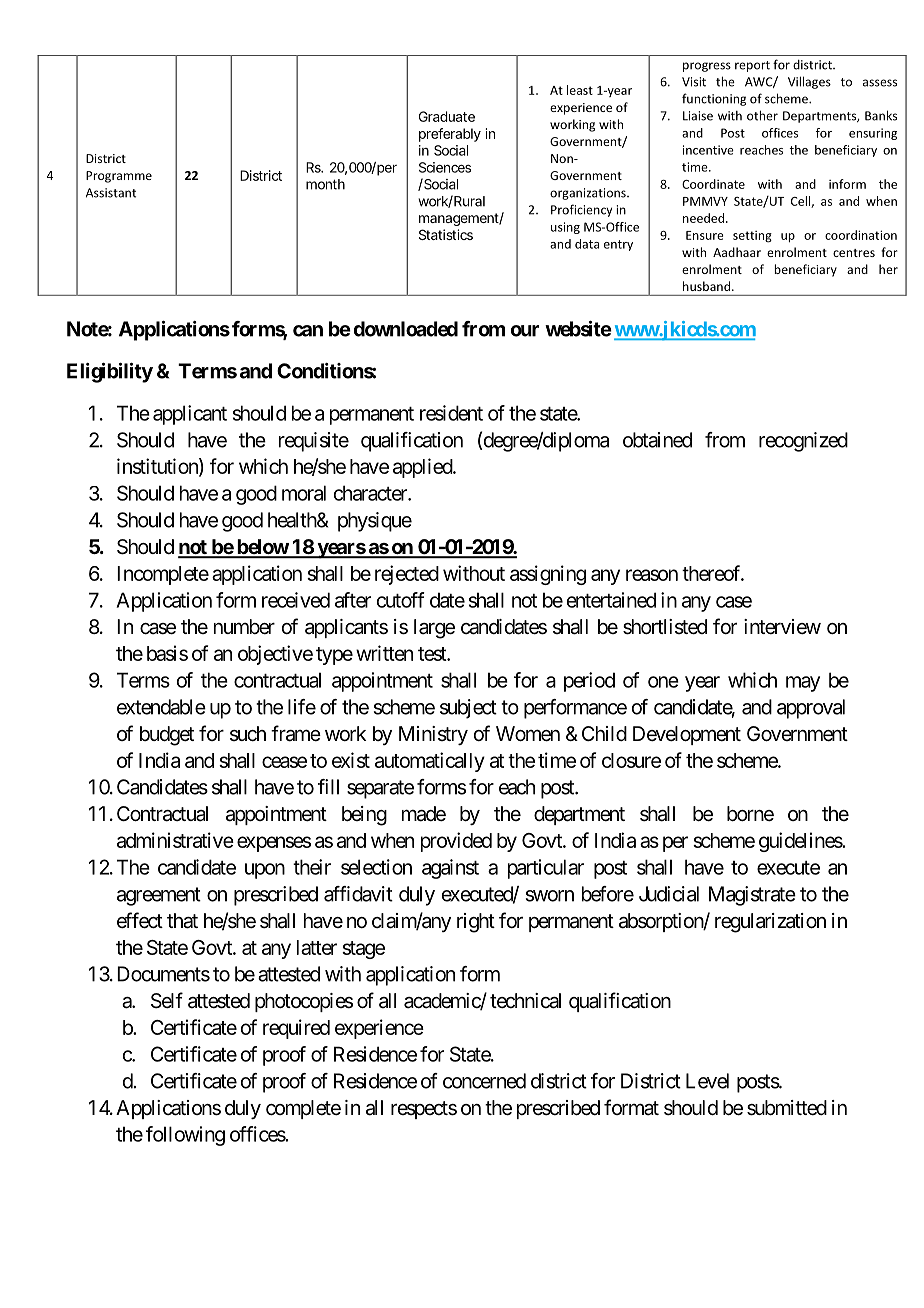 This image has height=1308, width=924. What do you see at coordinates (782, 626) in the image?
I see `interview` at bounding box center [782, 626].
